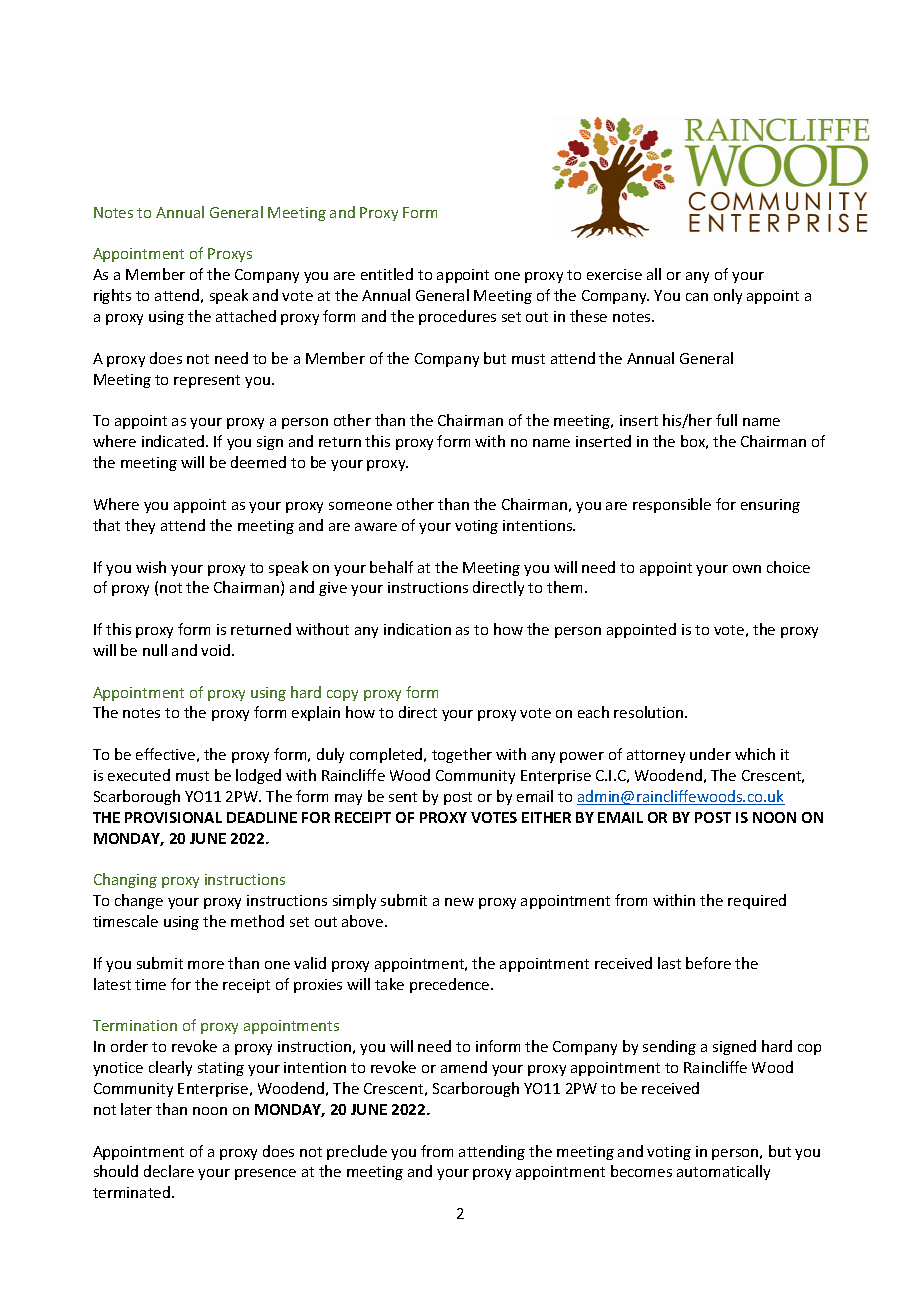 The image size is (924, 1308). I want to click on attached, so click(246, 316).
